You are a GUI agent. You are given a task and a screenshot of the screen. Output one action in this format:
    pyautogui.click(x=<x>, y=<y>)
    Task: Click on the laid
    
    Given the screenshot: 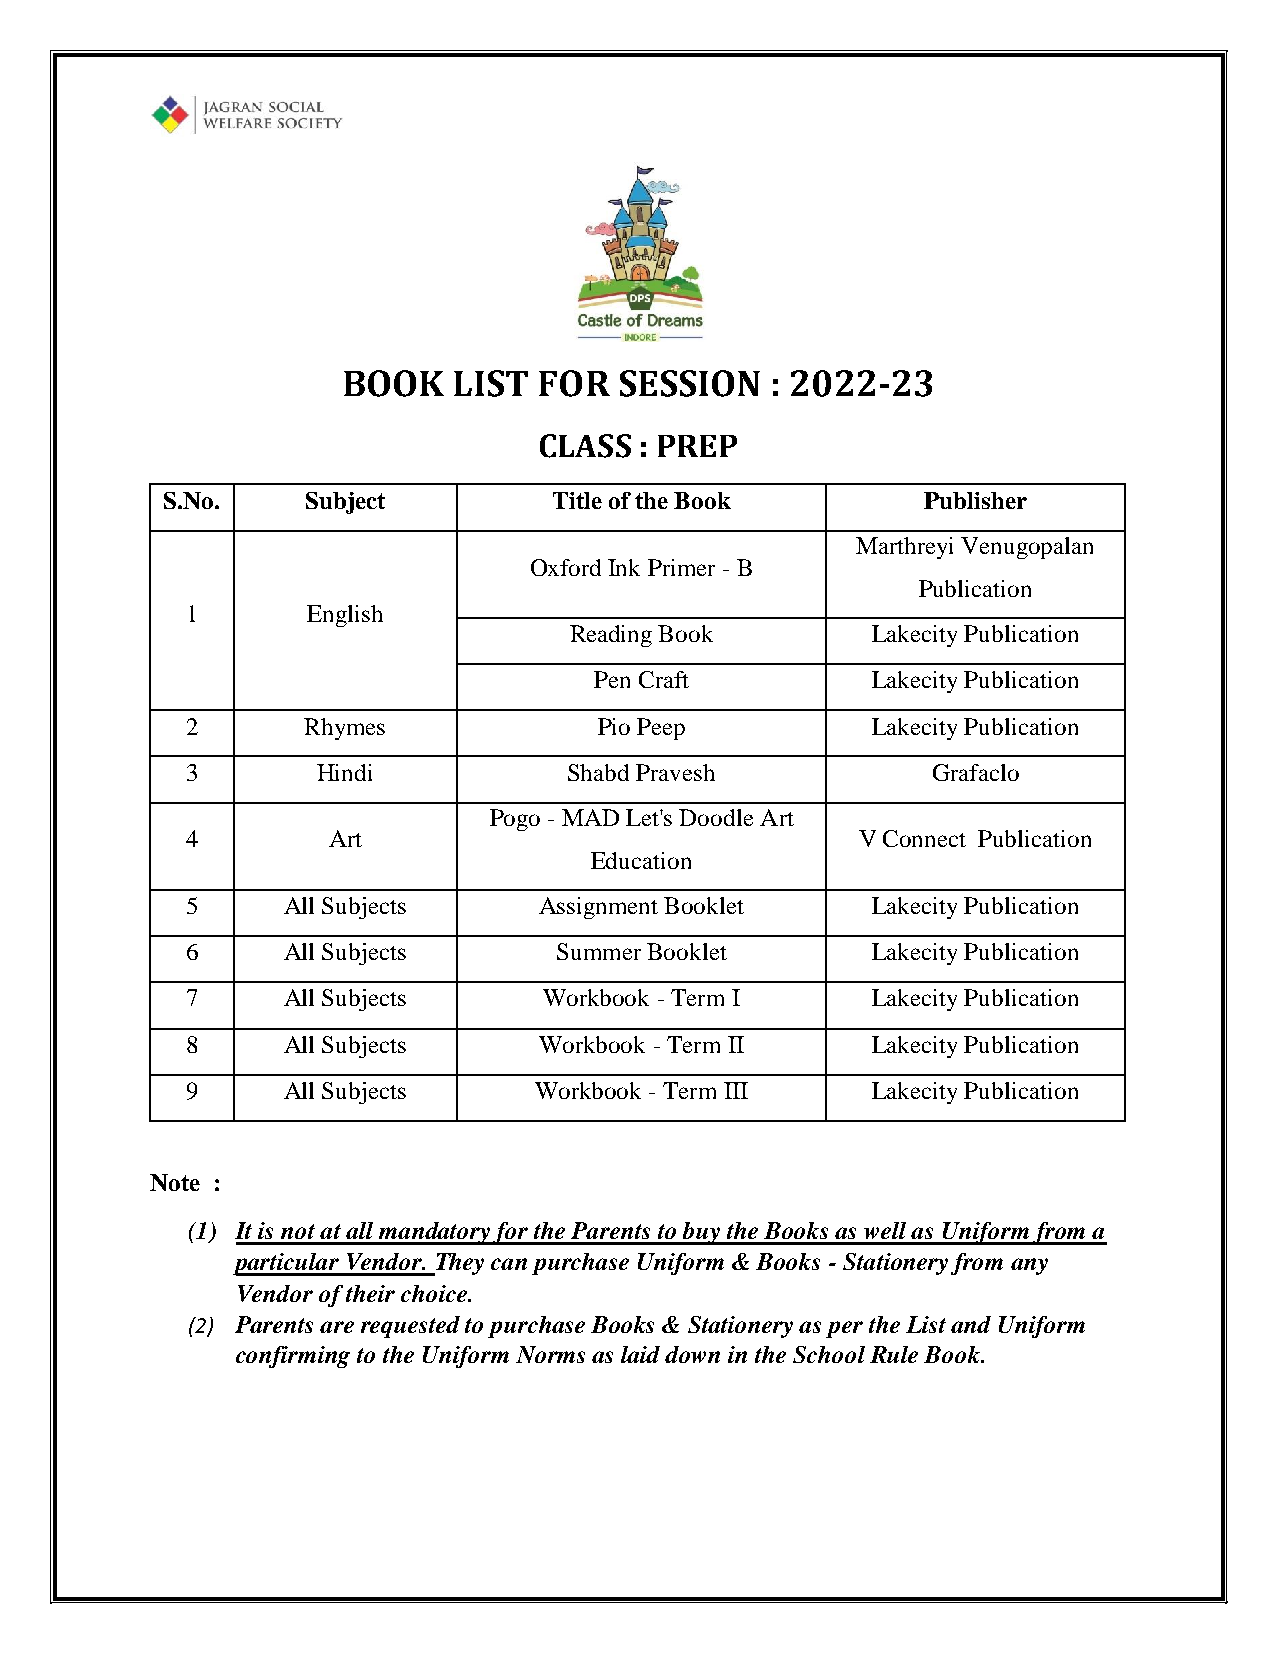 What is the action you would take?
    pyautogui.click(x=640, y=1354)
